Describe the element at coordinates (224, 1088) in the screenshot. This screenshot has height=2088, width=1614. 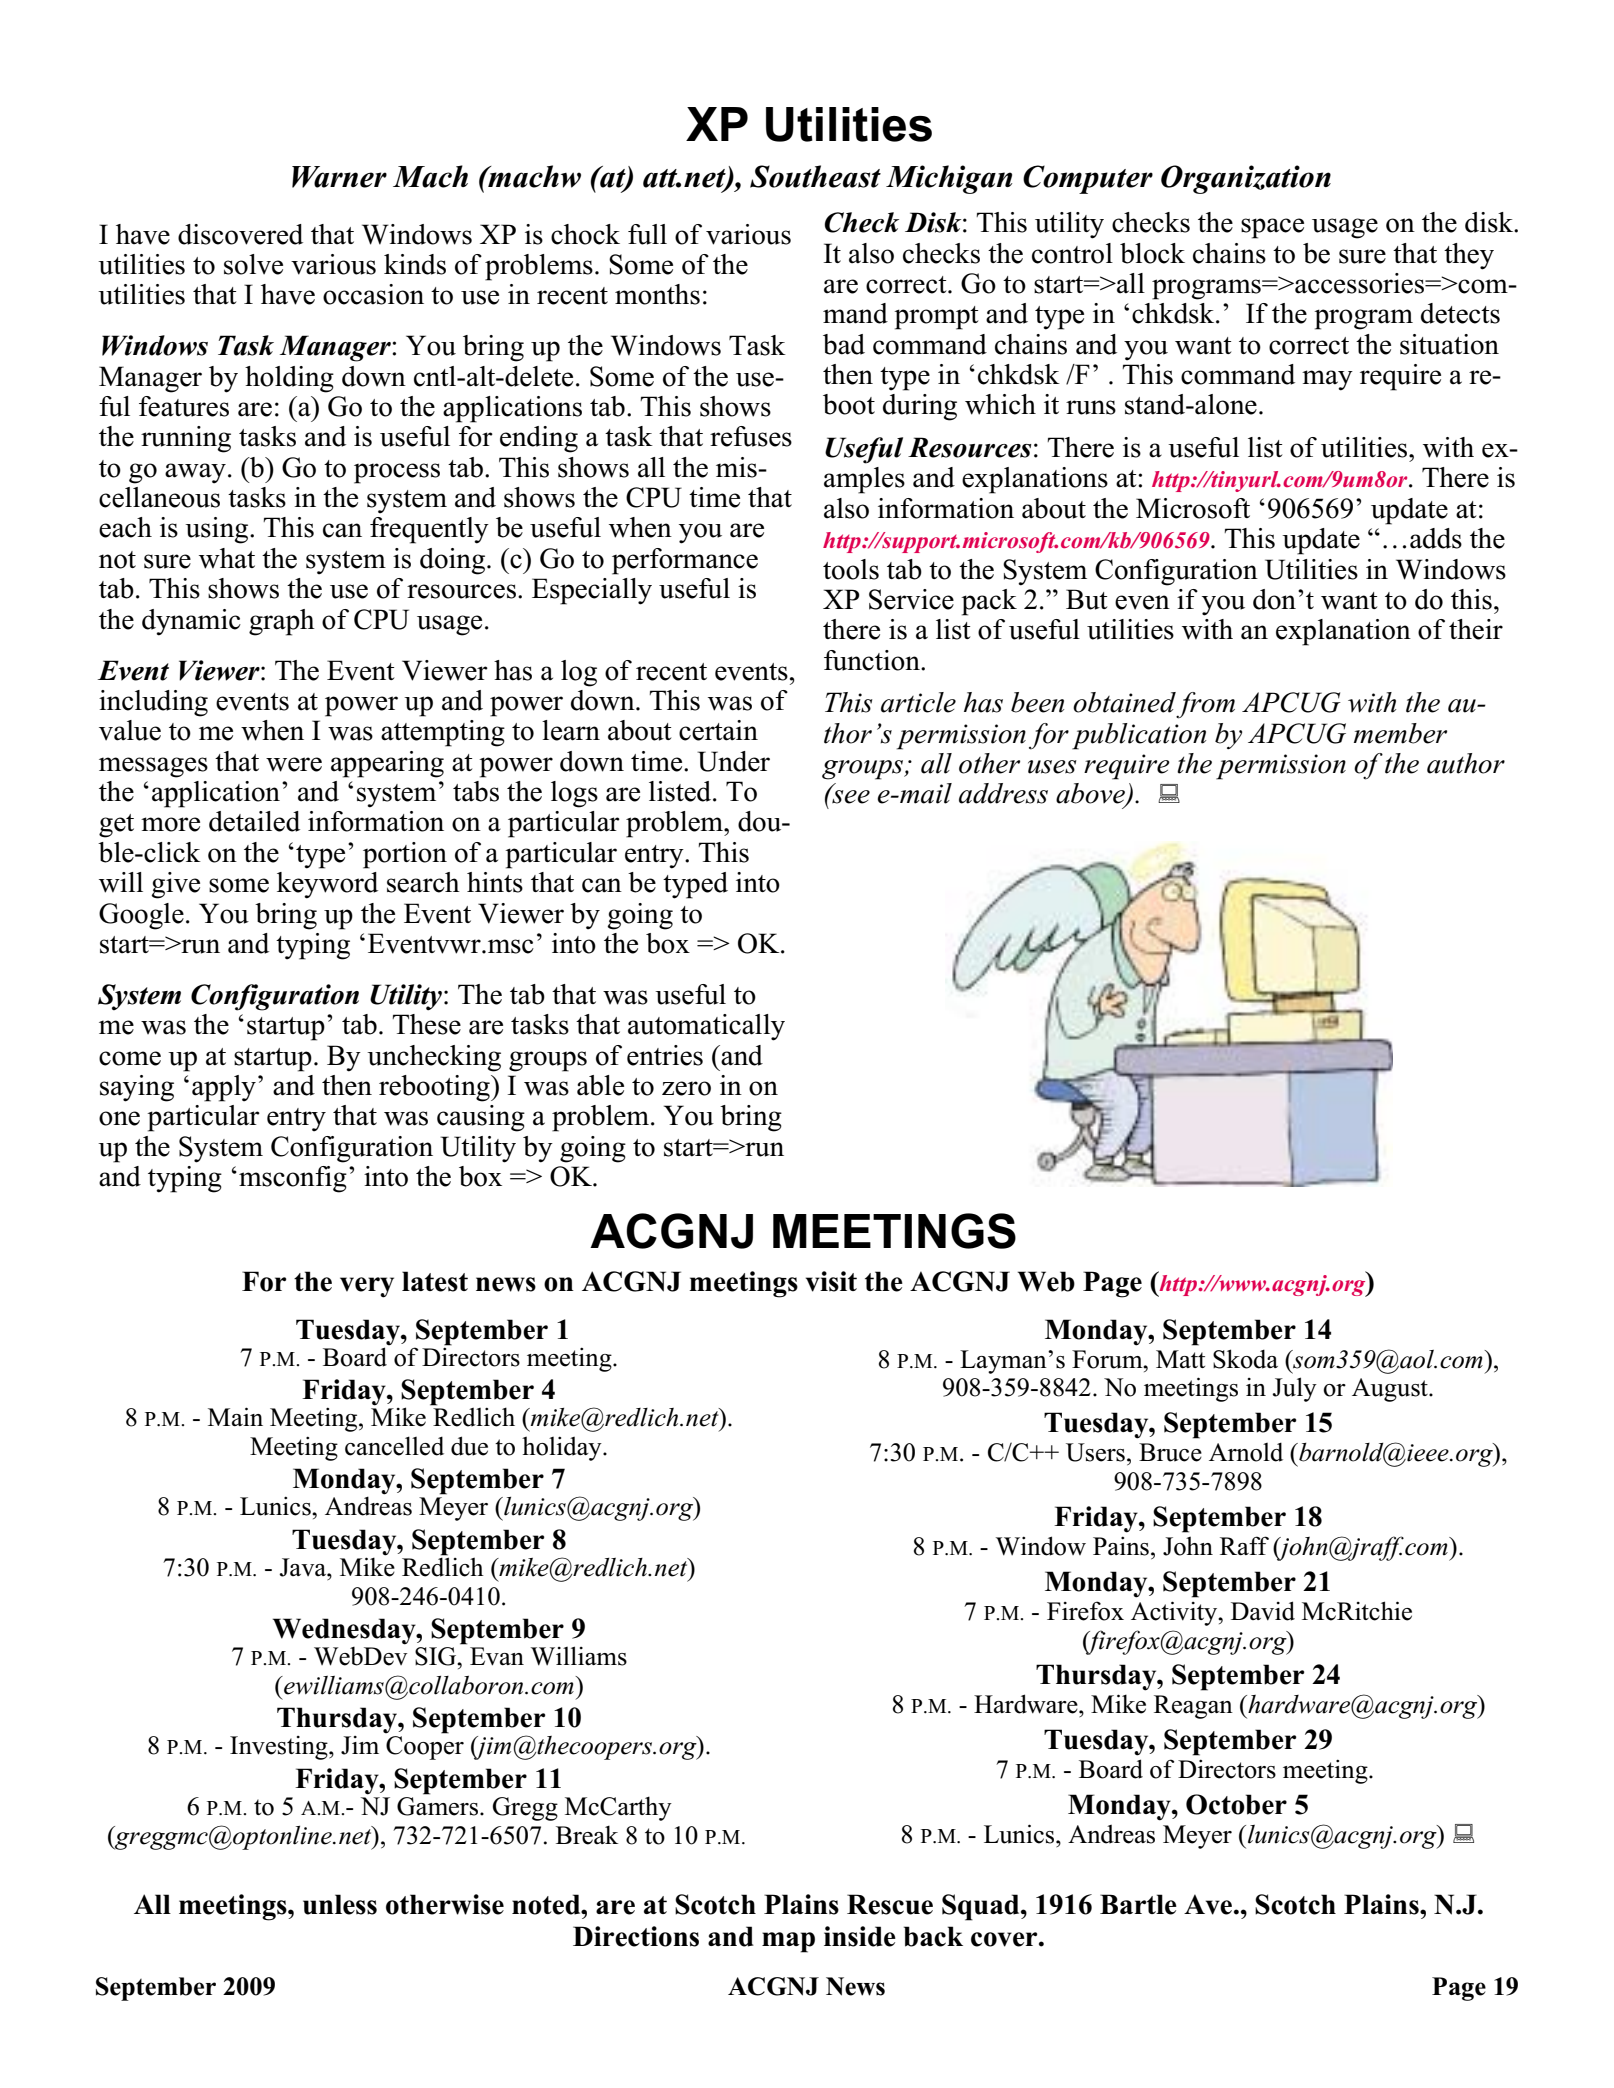
I see `apply` at that location.
